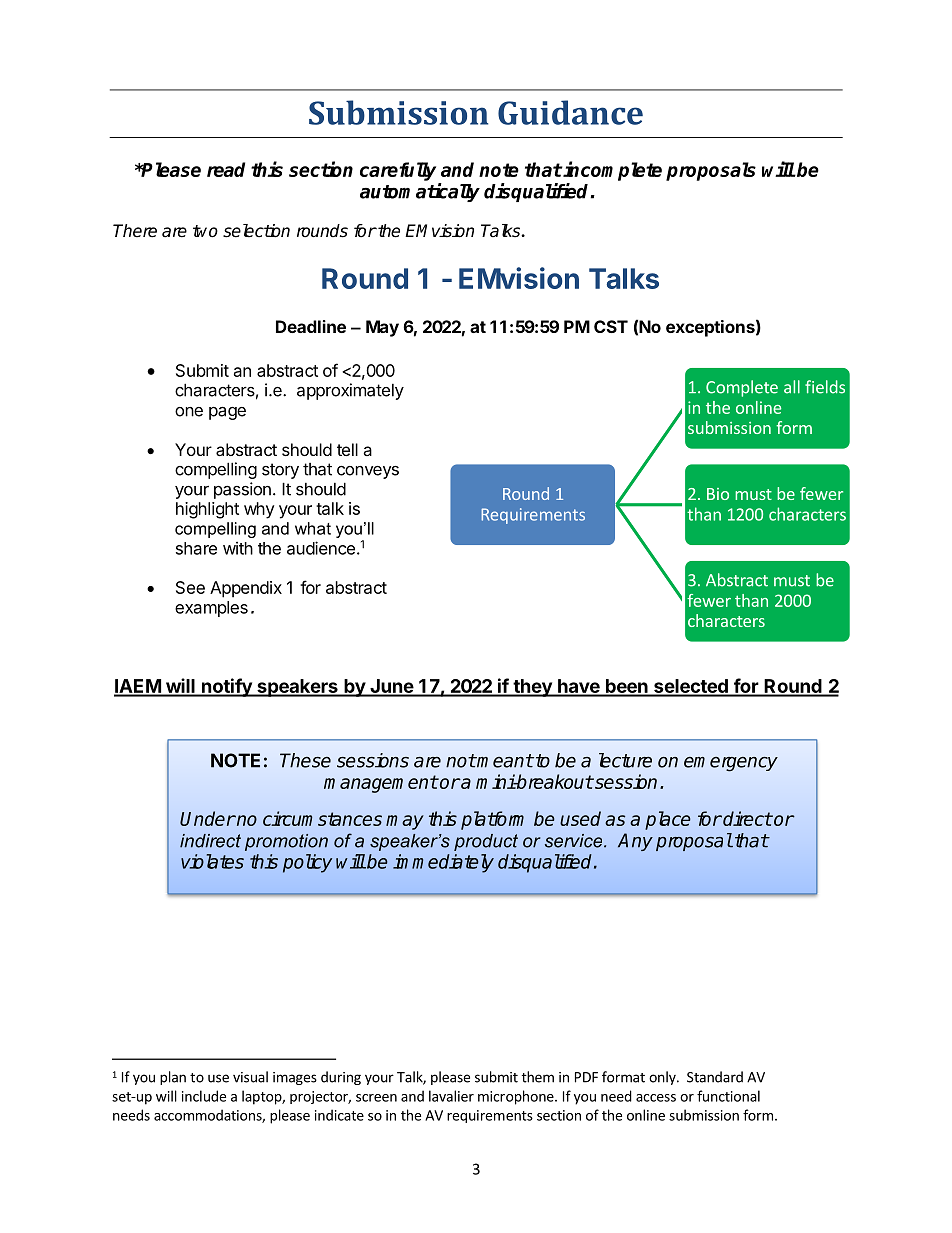 The height and width of the document is (1233, 952). I want to click on examples, so click(211, 609).
